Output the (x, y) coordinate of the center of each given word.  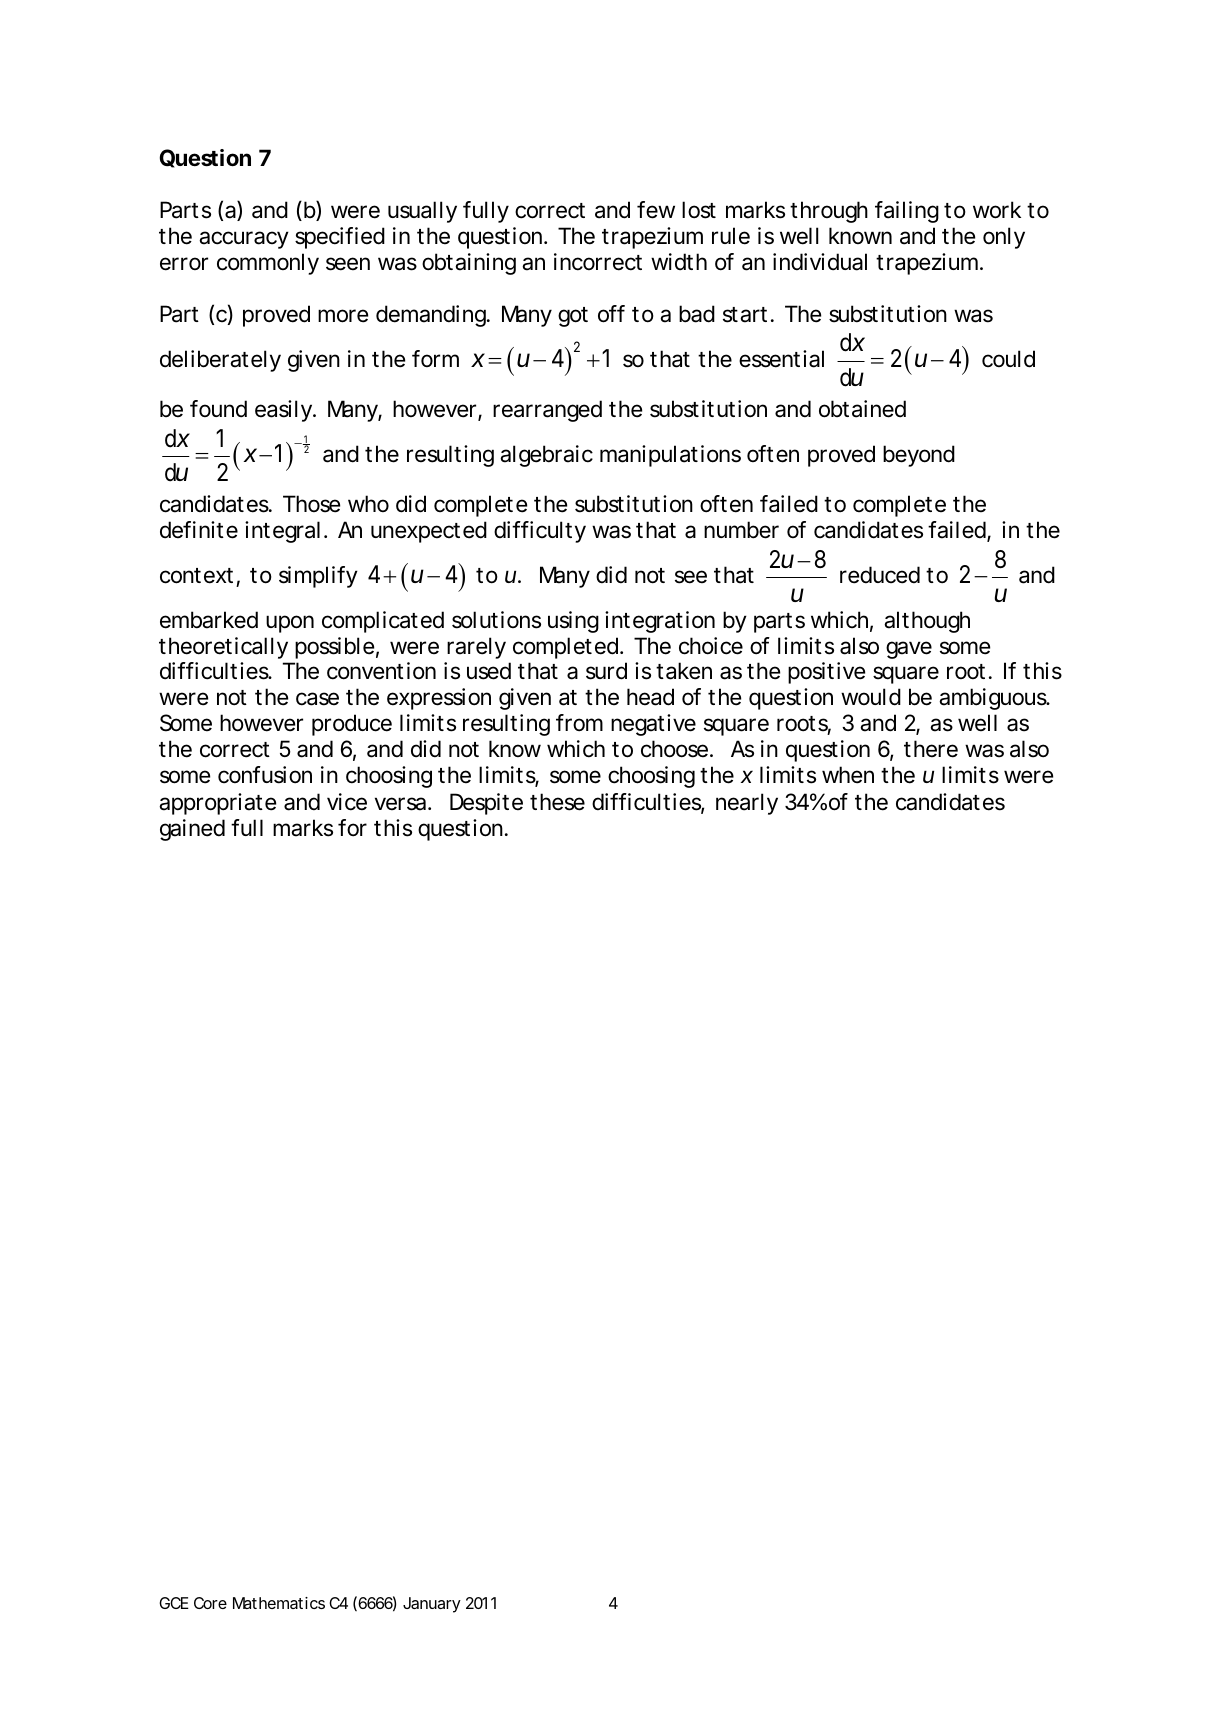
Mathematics (279, 1603)
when (848, 775)
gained (192, 830)
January (432, 1605)
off (611, 314)
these (557, 802)
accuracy (244, 240)
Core (210, 1603)
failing (907, 212)
